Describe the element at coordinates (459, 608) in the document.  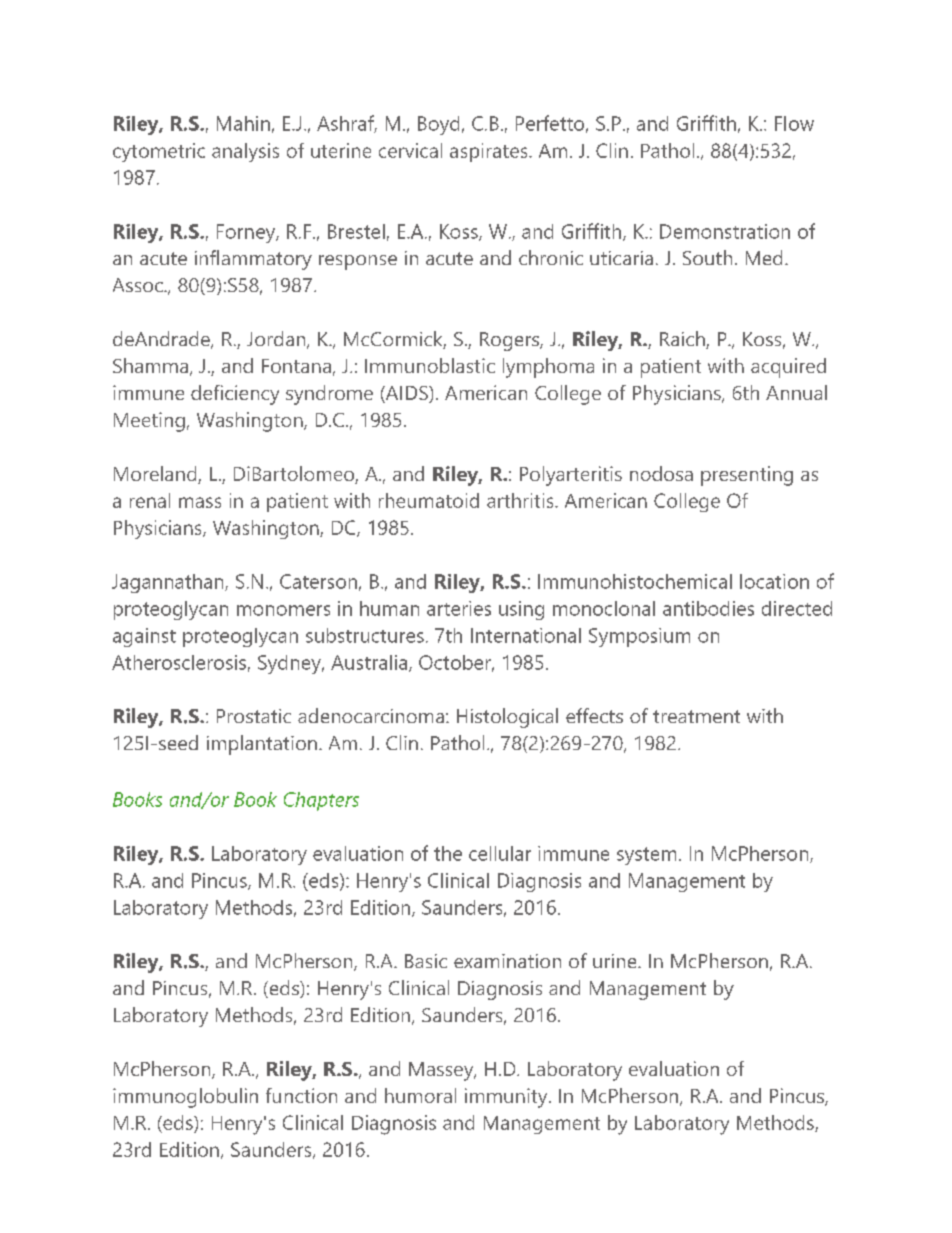
I see `arteries` at that location.
